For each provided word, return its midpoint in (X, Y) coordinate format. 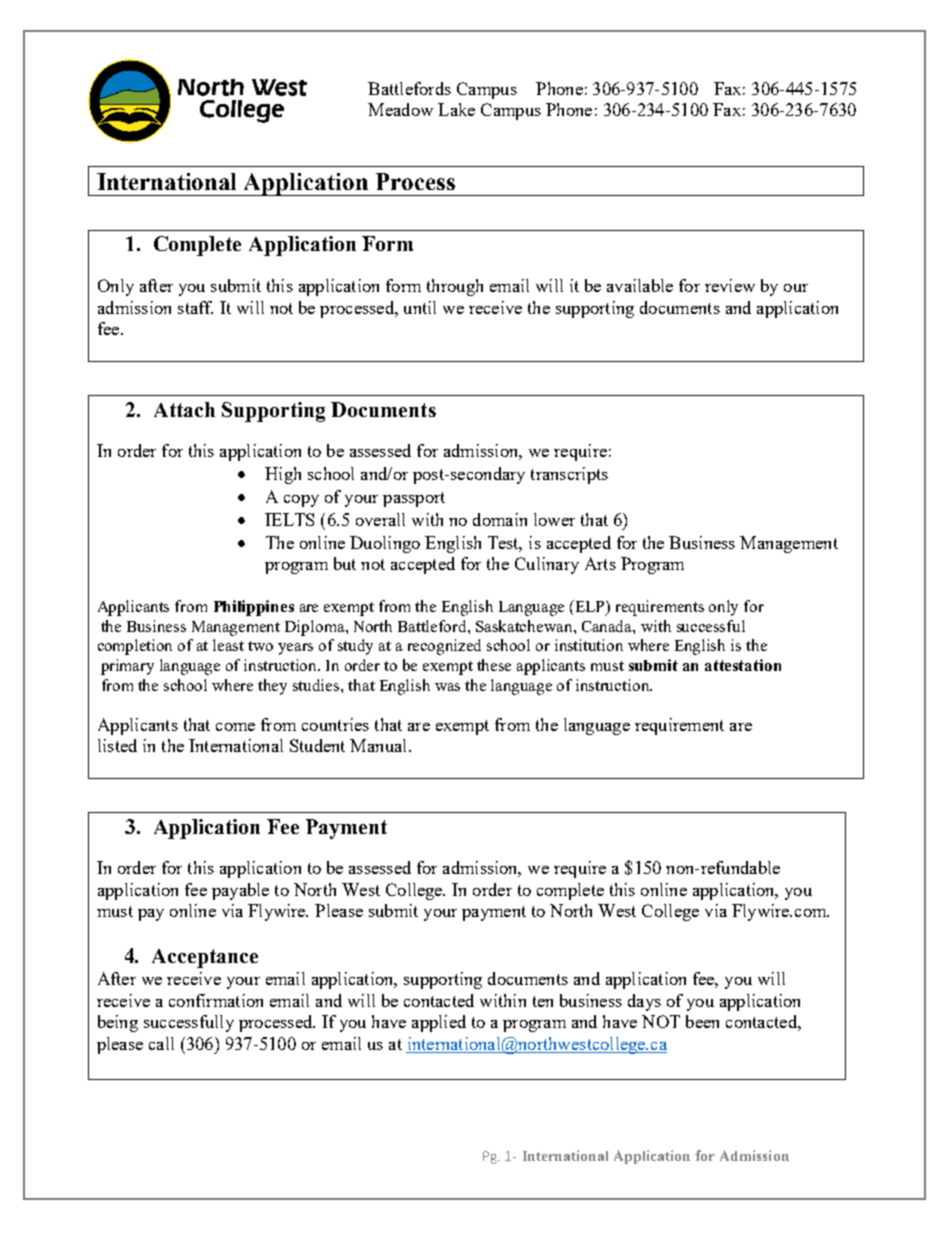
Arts (600, 563)
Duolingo (385, 544)
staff (195, 307)
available (640, 285)
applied (439, 1023)
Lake (456, 109)
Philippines (254, 608)
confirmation (216, 1000)
